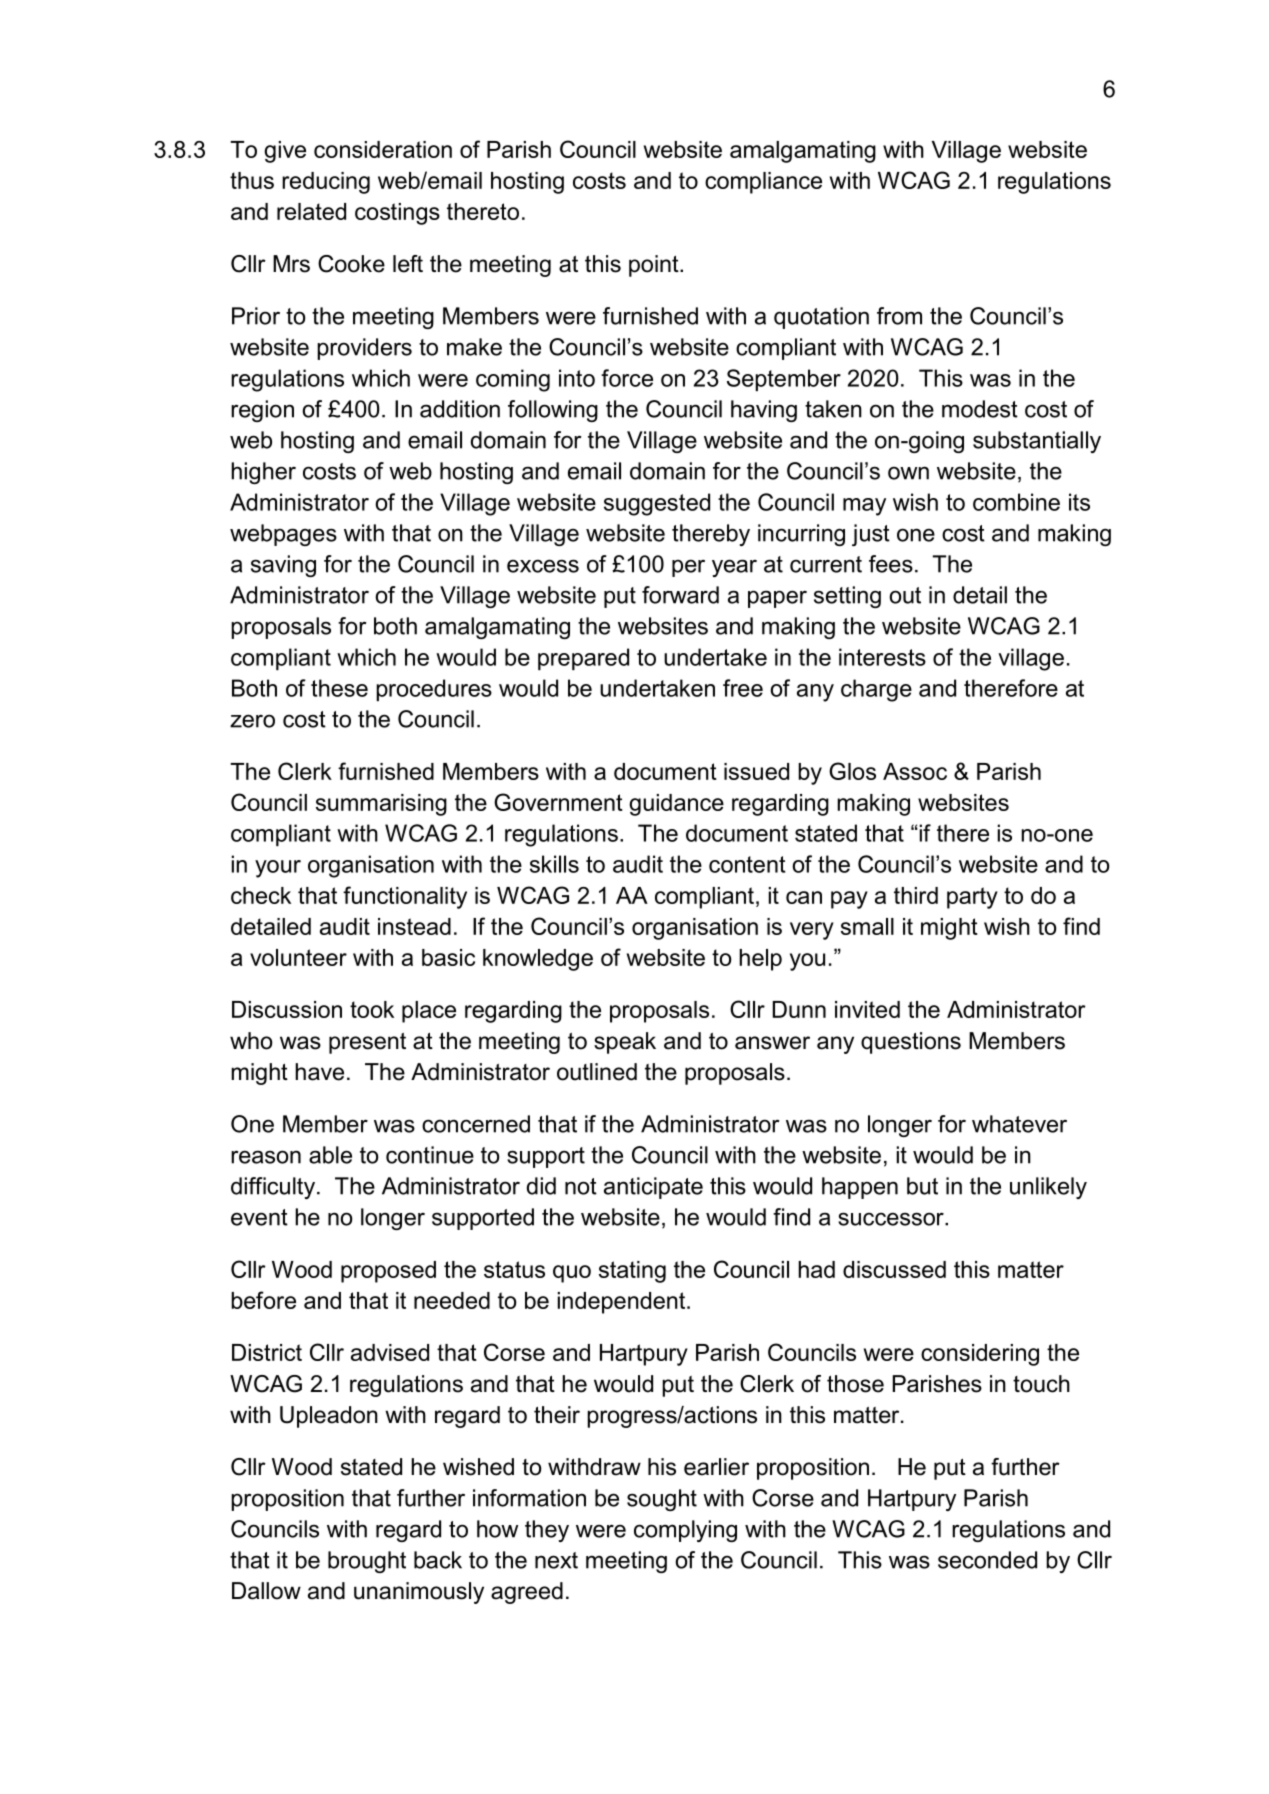  I want to click on seconded, so click(987, 1560).
